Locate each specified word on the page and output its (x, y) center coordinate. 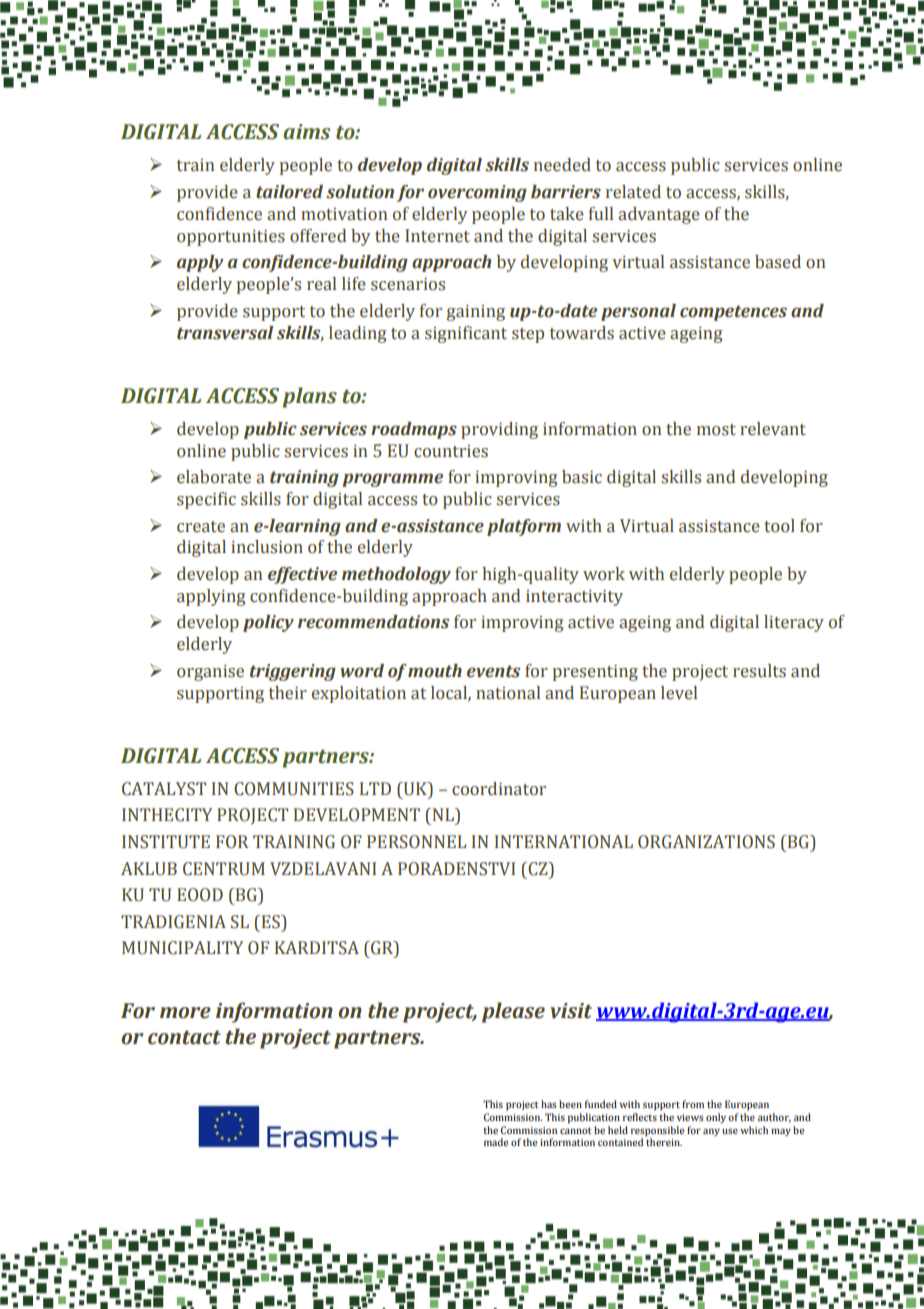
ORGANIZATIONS (706, 842)
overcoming (477, 193)
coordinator (499, 789)
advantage (659, 215)
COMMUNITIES (294, 789)
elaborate (214, 477)
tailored (289, 192)
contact (184, 1037)
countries (451, 451)
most (716, 430)
